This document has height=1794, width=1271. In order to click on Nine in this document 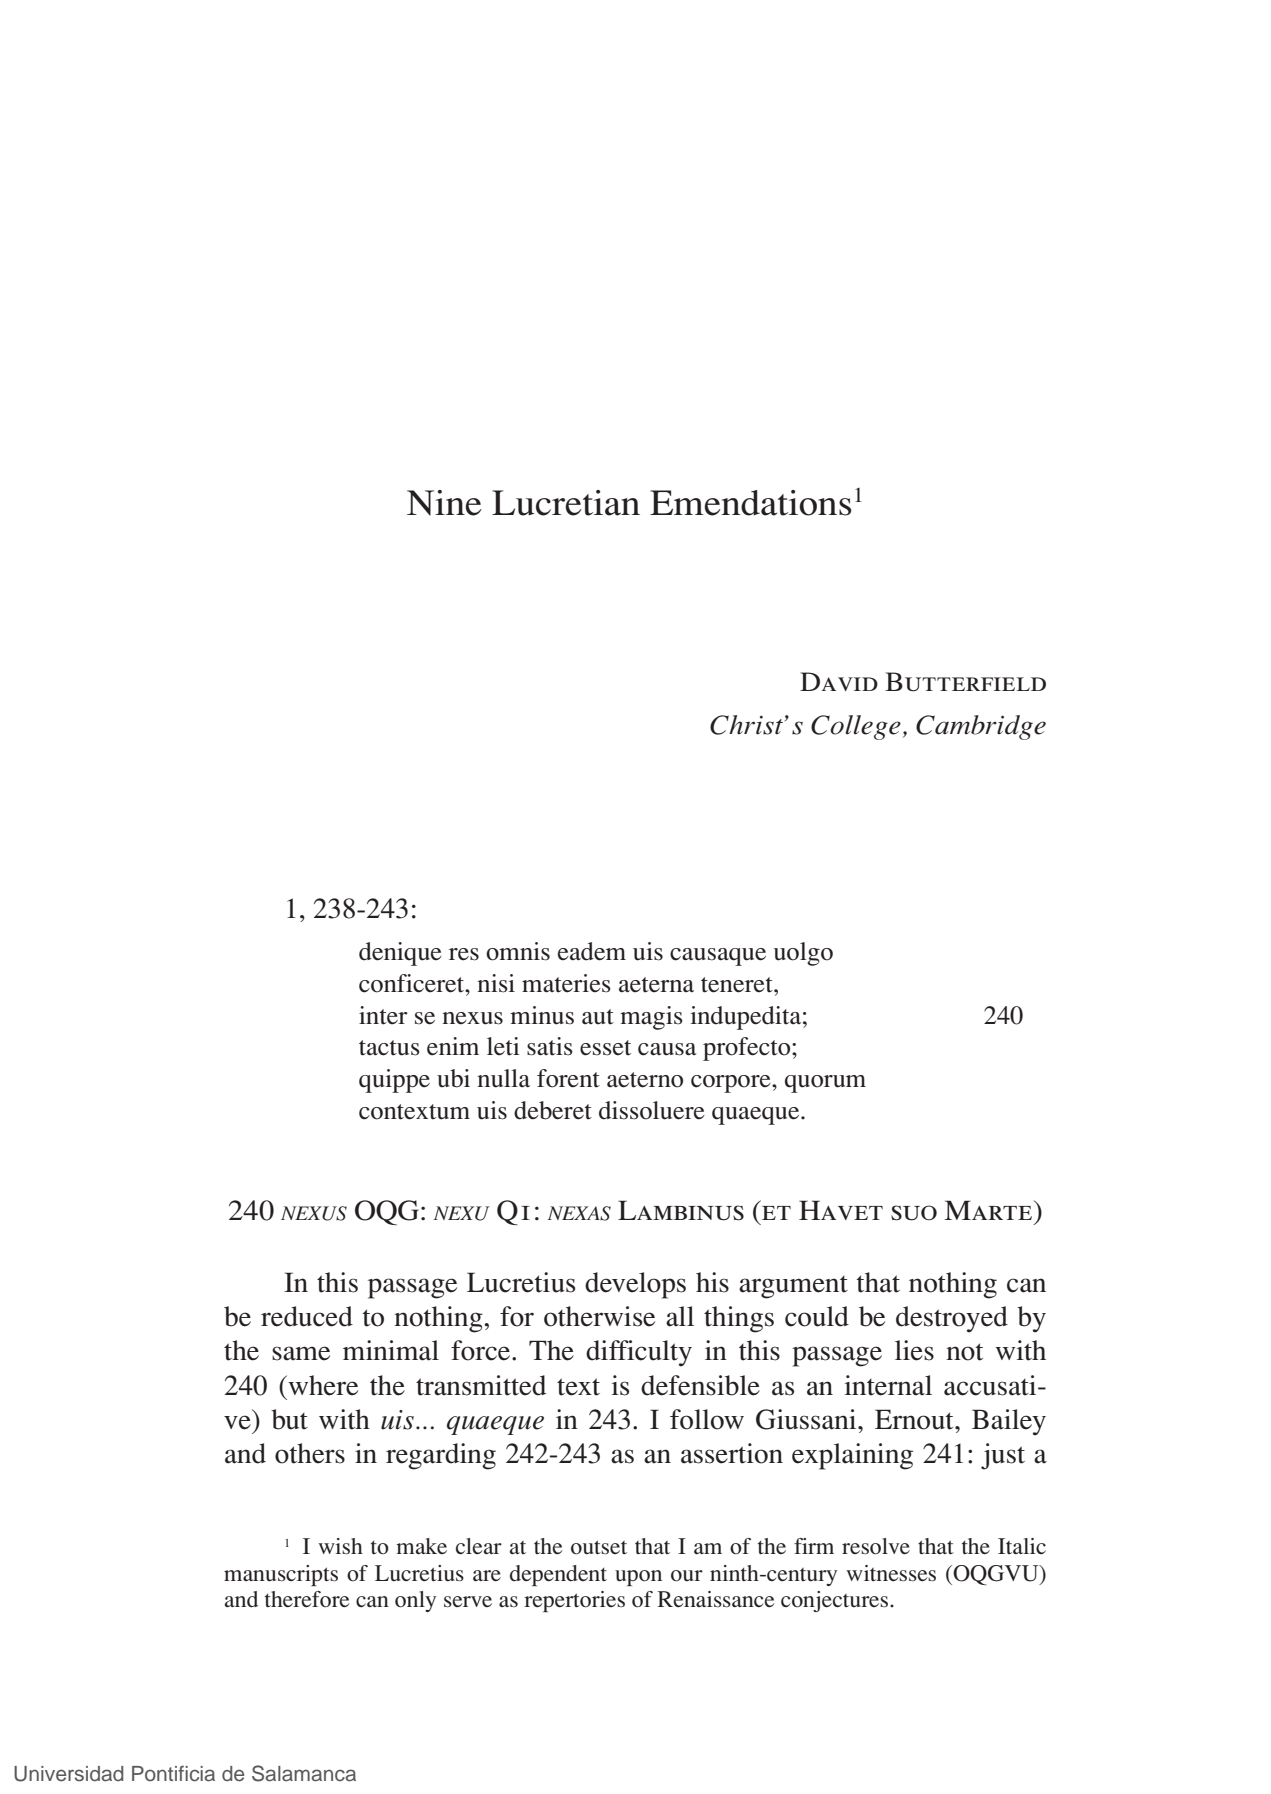, I will do `click(444, 503)`.
